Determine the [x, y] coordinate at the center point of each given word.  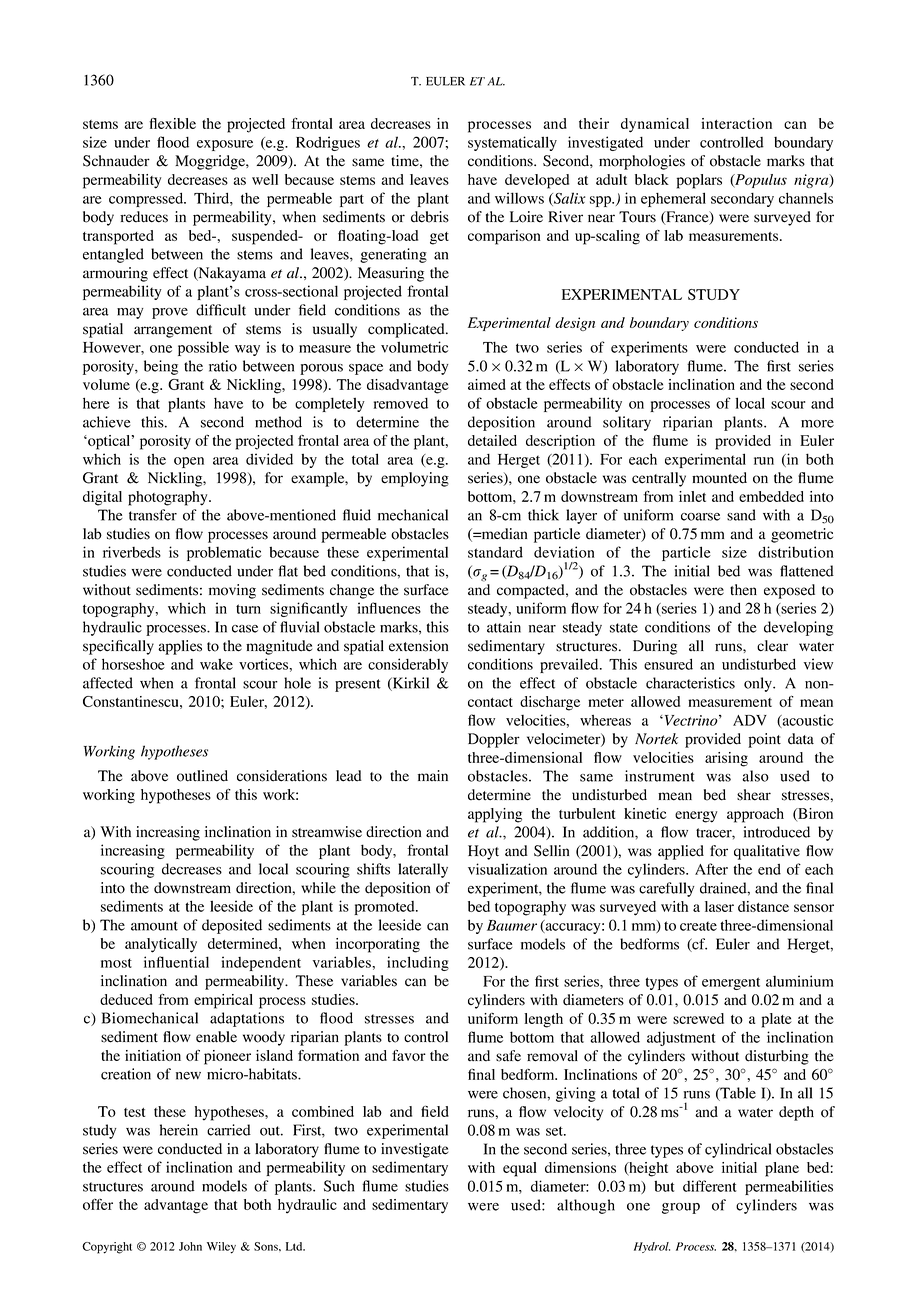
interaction [736, 123]
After [711, 869]
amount [154, 926]
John [190, 1246]
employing [415, 479]
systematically [512, 143]
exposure [225, 145]
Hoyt [483, 852]
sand [741, 515]
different [709, 1186]
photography [169, 498]
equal [520, 1169]
